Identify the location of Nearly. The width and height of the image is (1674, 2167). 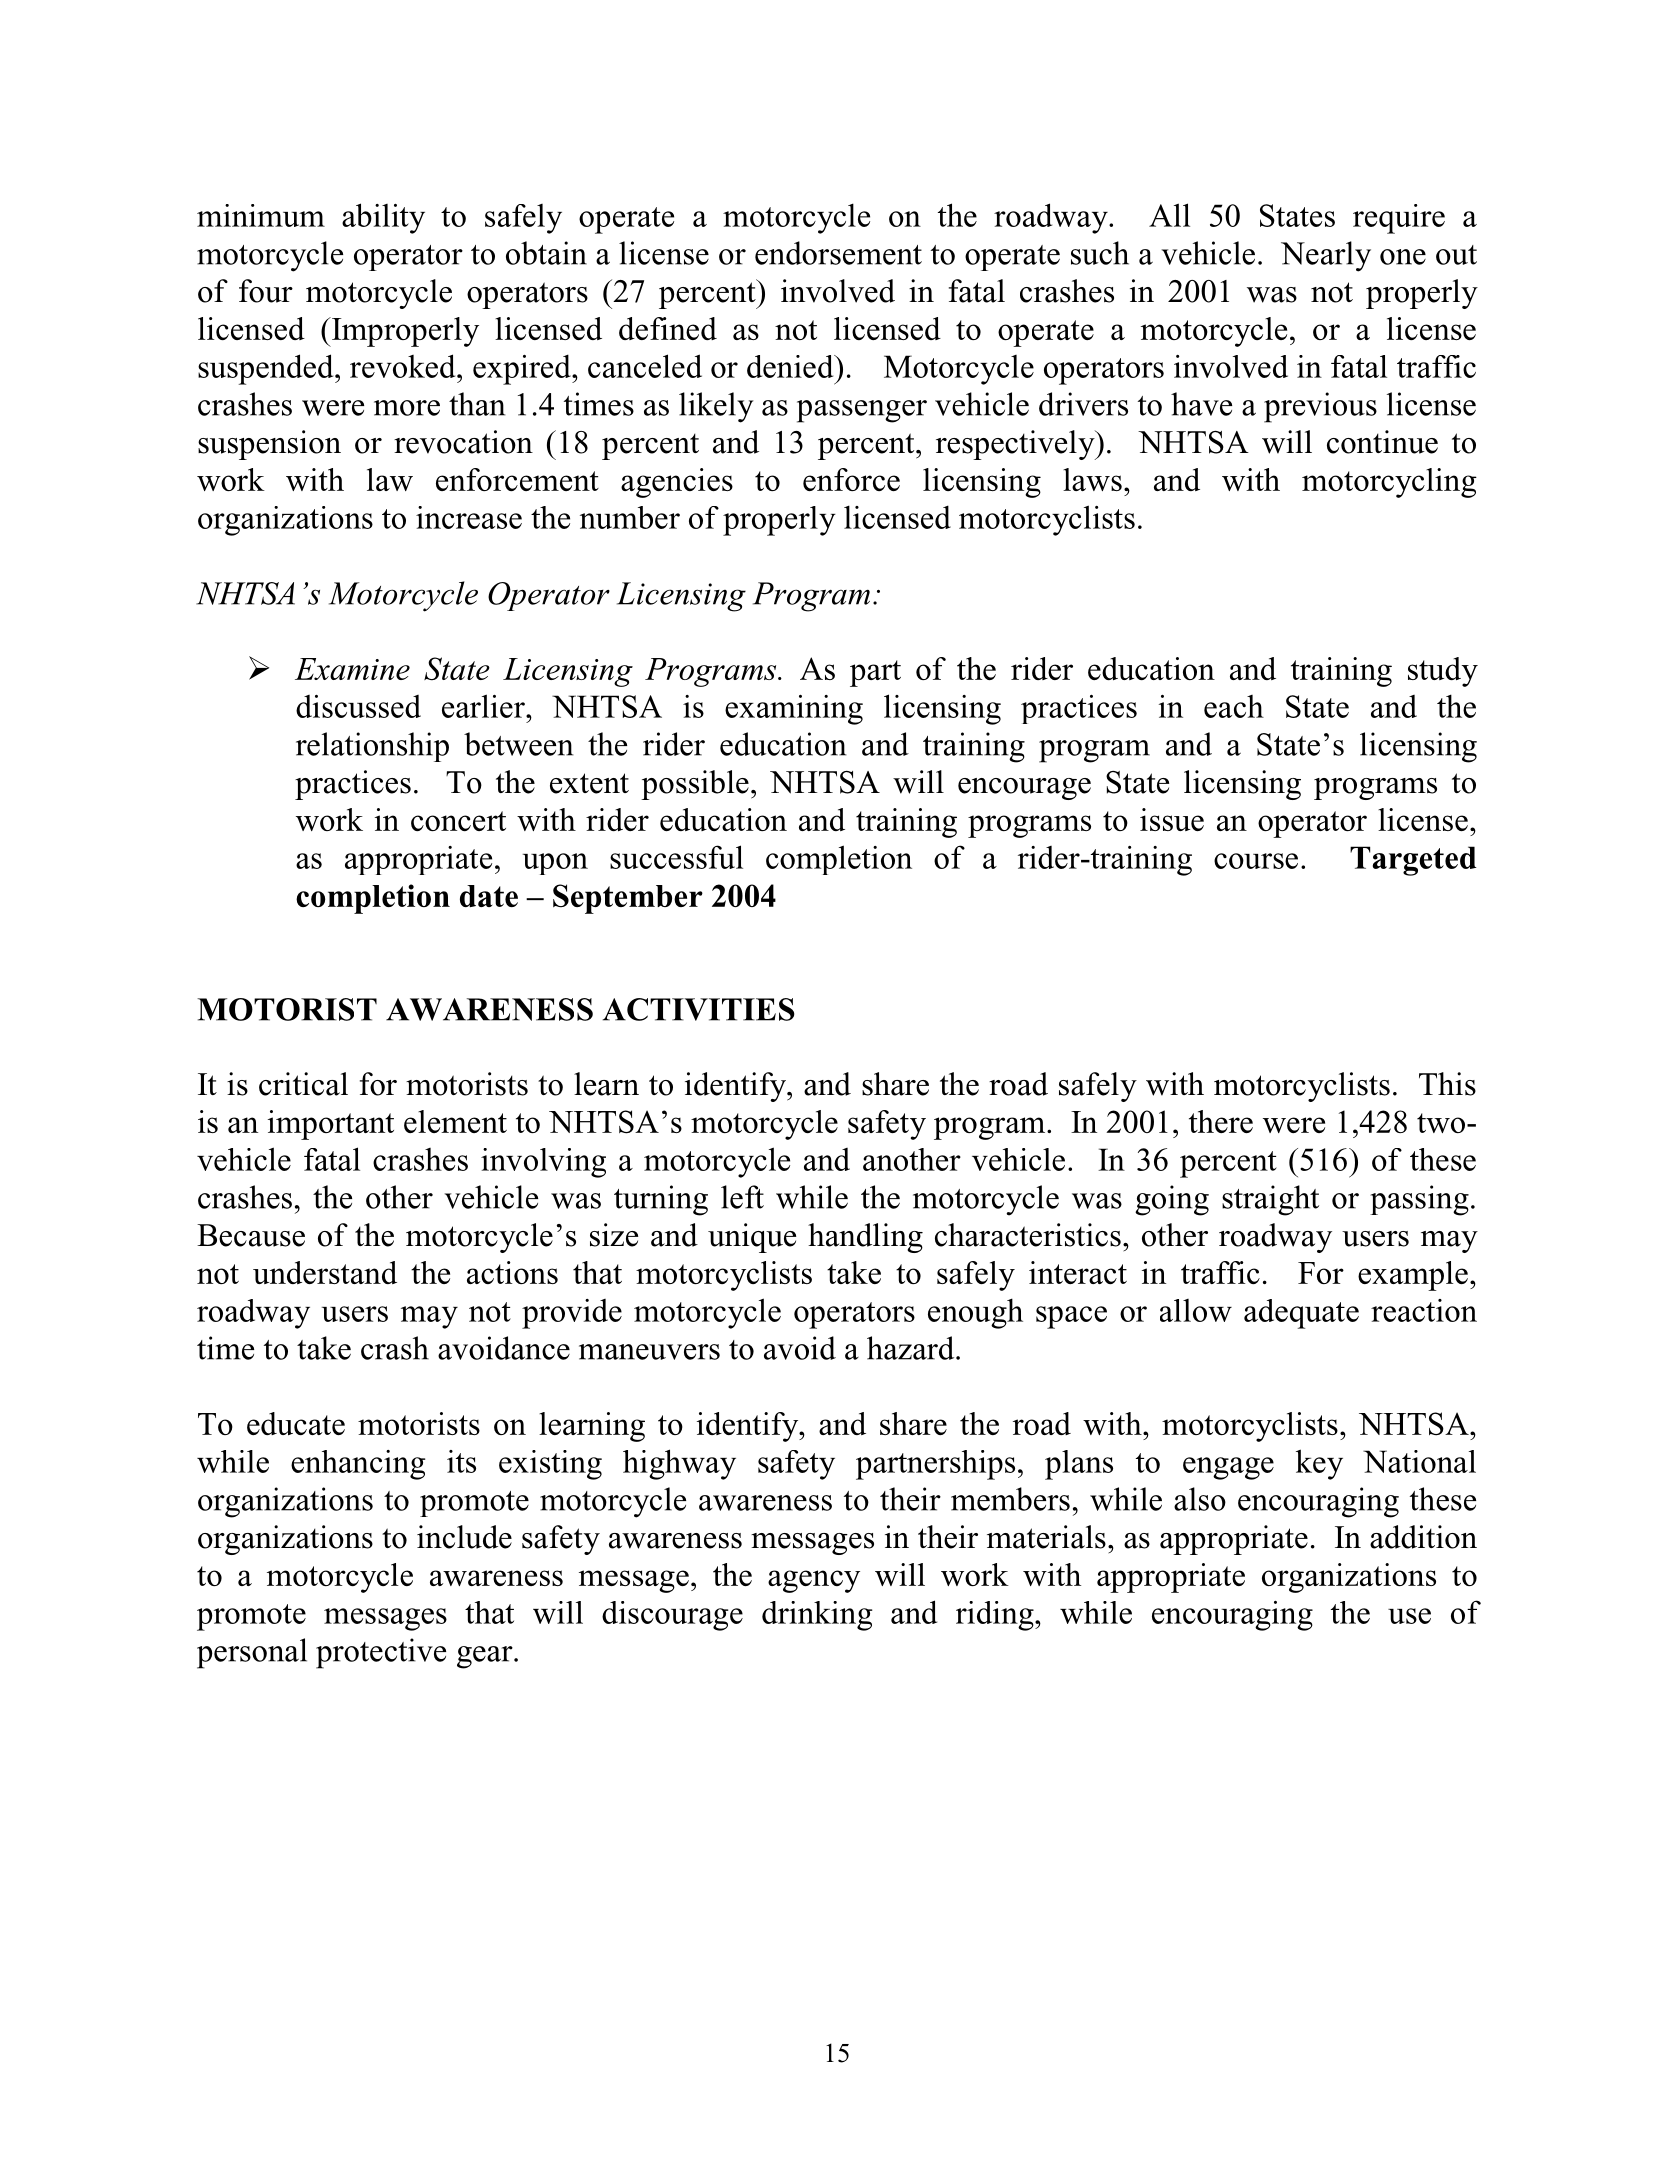
(1326, 256).
